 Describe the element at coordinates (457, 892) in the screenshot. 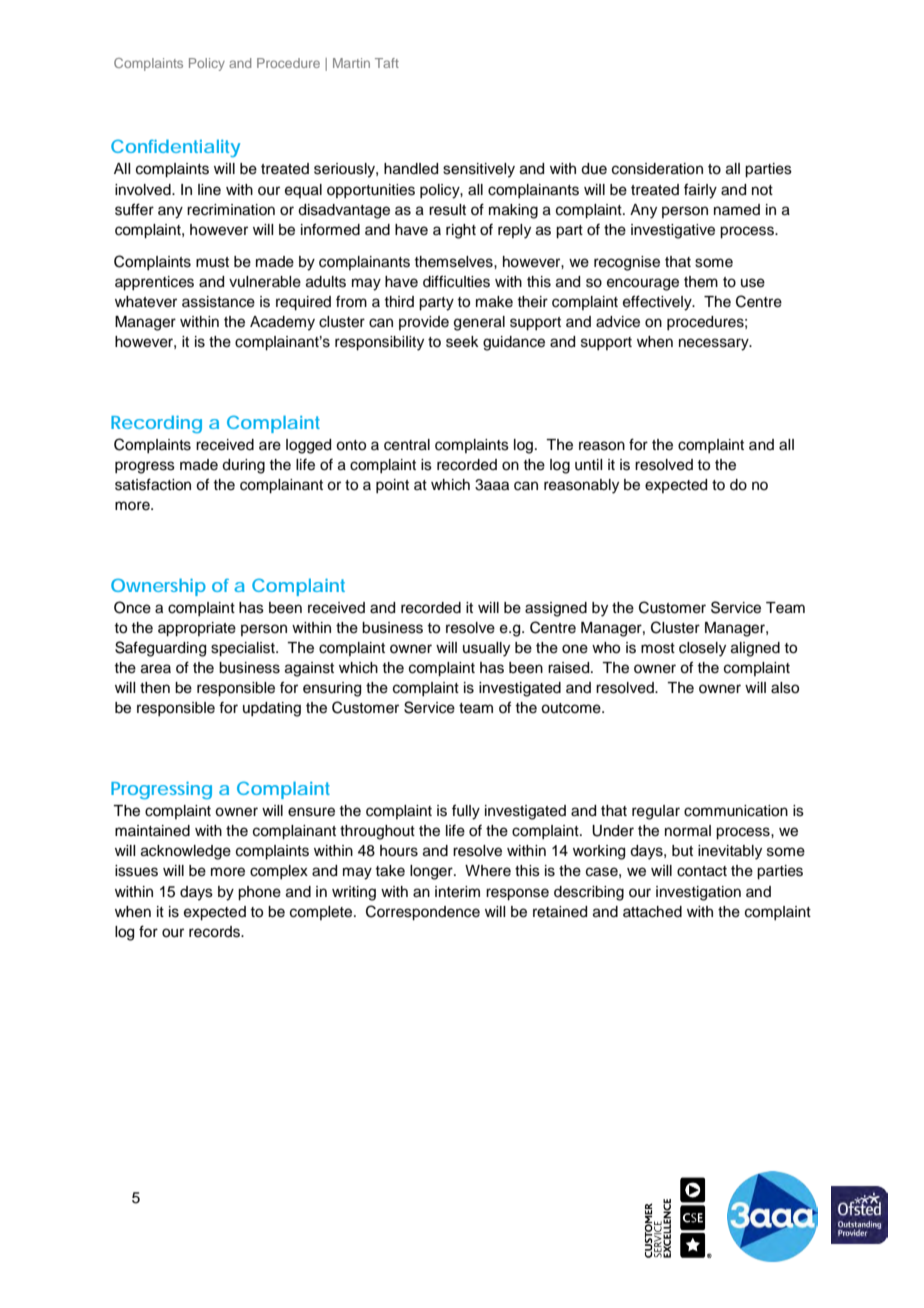

I see `interim` at that location.
